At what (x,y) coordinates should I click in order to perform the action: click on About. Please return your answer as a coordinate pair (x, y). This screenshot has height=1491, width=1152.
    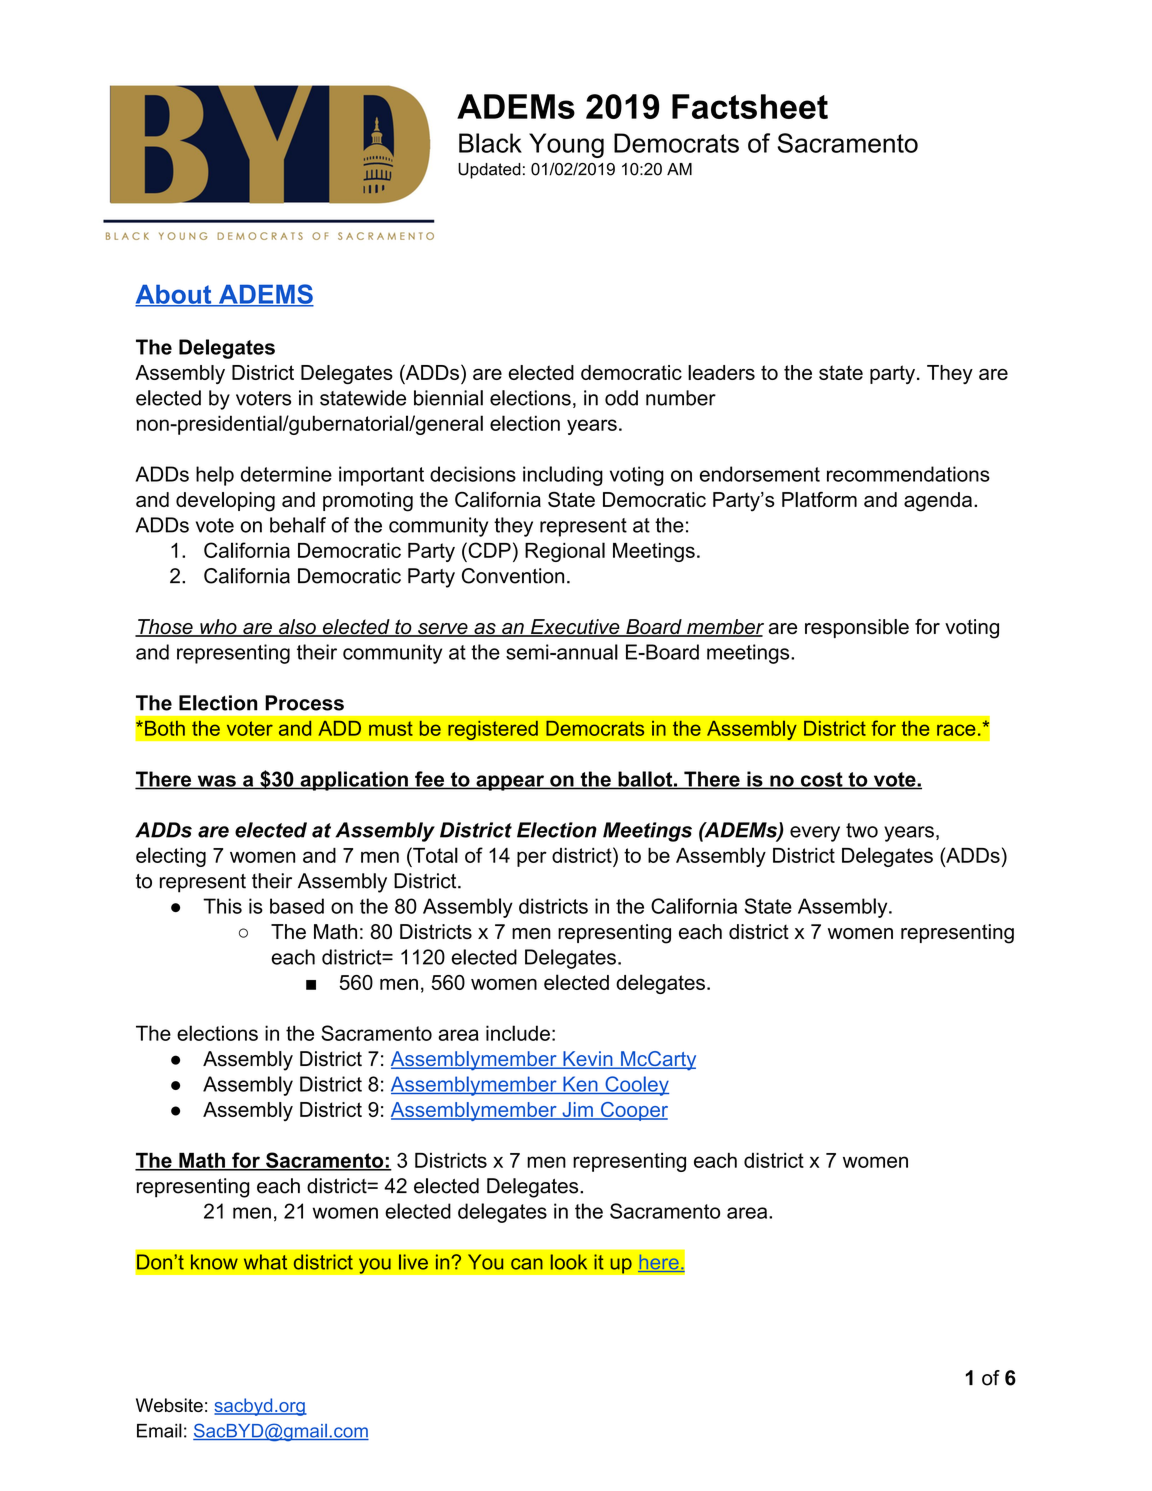
    Looking at the image, I should click on (174, 295).
